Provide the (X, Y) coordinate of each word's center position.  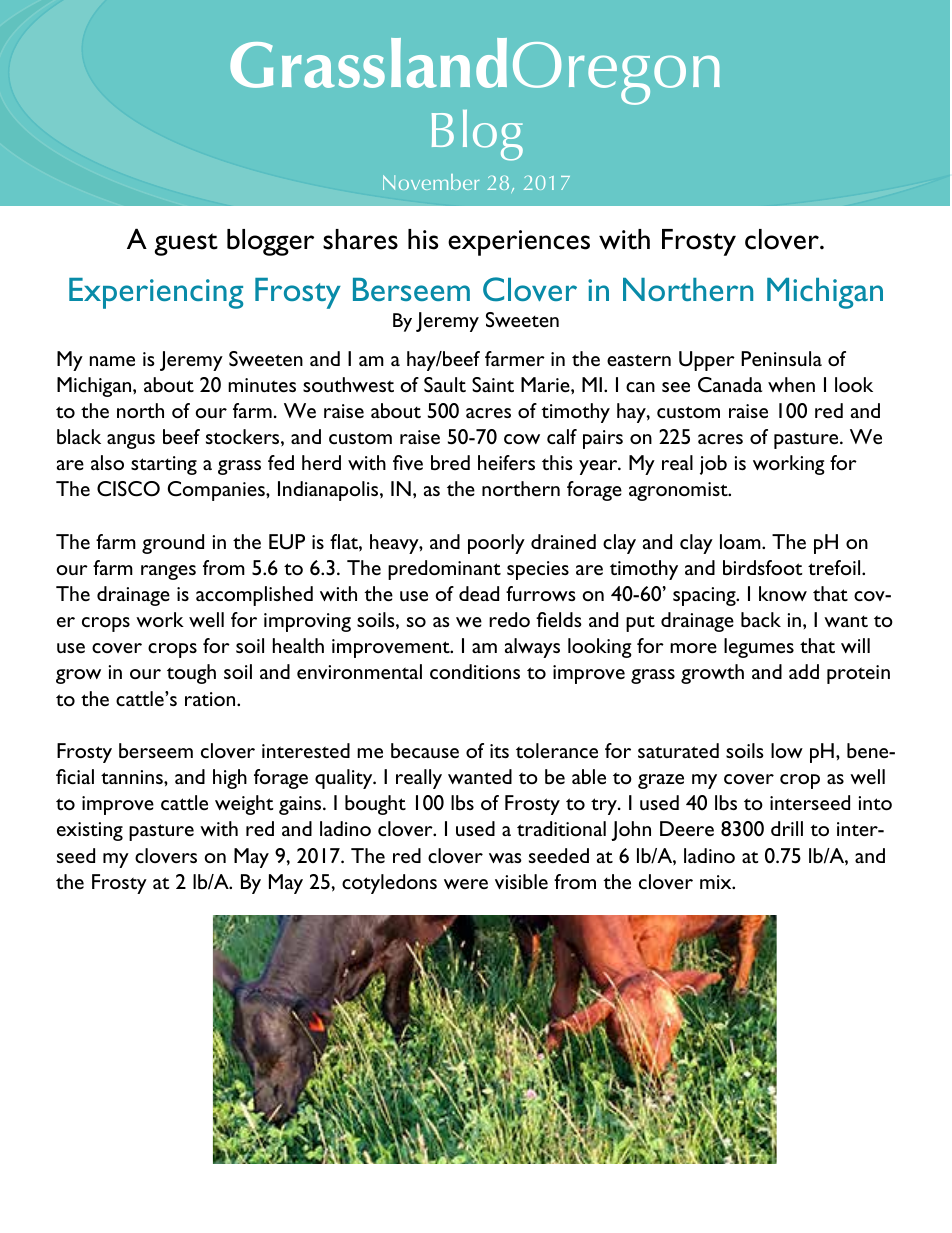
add (804, 671)
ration (211, 699)
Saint (493, 385)
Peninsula (781, 358)
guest (186, 244)
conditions (475, 671)
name (112, 361)
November (431, 182)
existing (90, 831)
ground (173, 544)
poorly (496, 544)
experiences (519, 243)
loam (741, 541)
